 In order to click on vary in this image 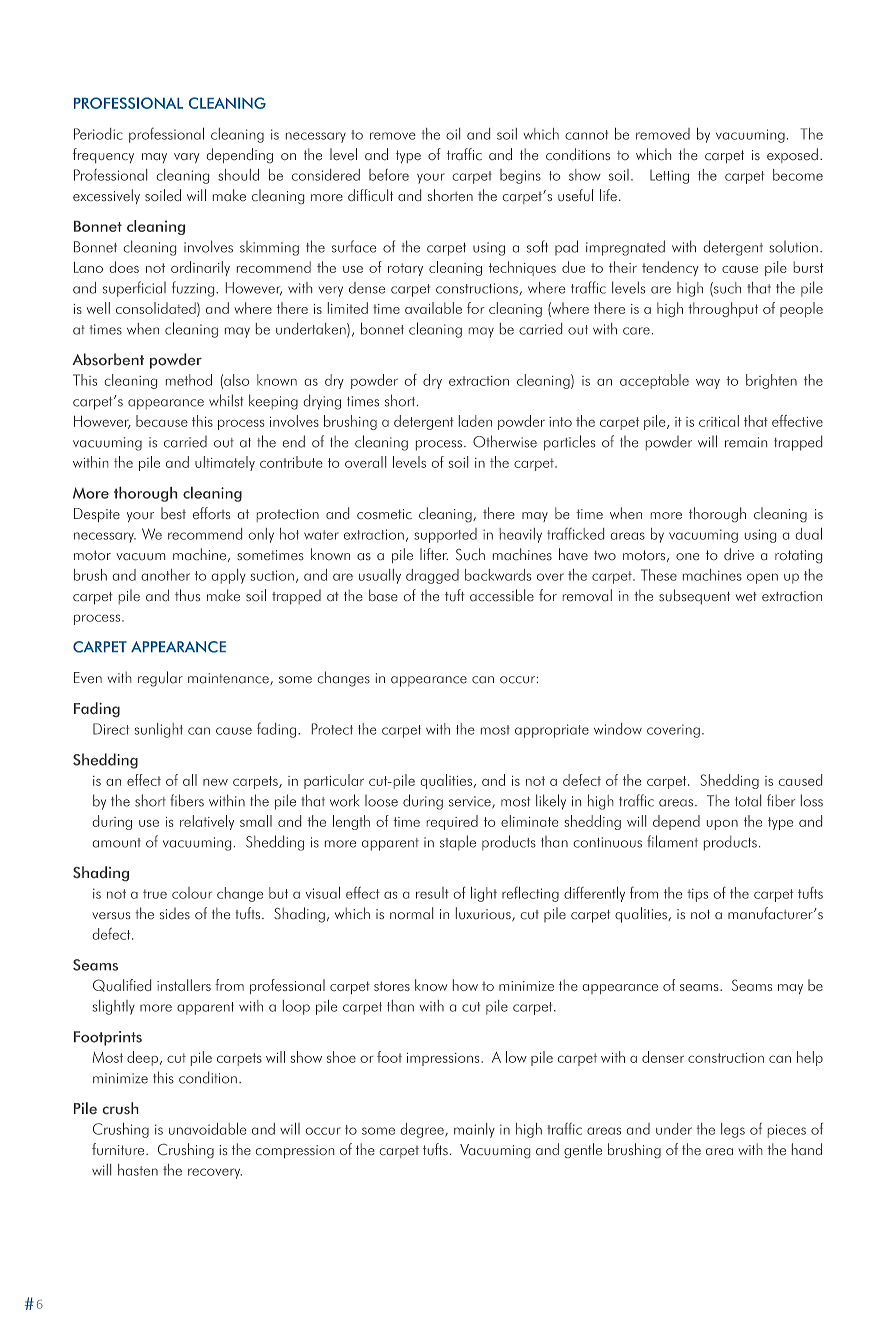, I will do `click(186, 158)`.
